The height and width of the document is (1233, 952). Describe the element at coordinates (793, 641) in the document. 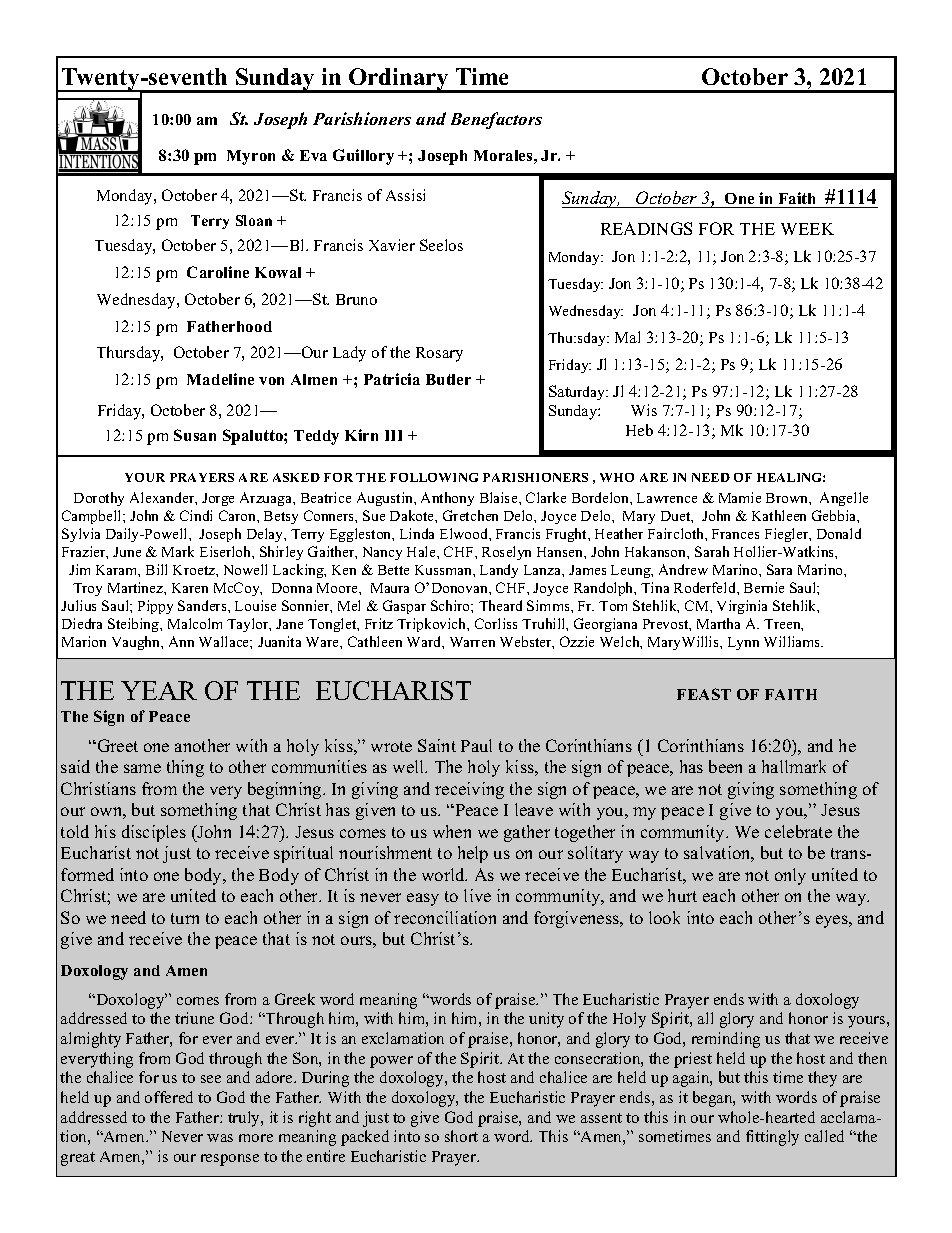

I see `Williams` at that location.
